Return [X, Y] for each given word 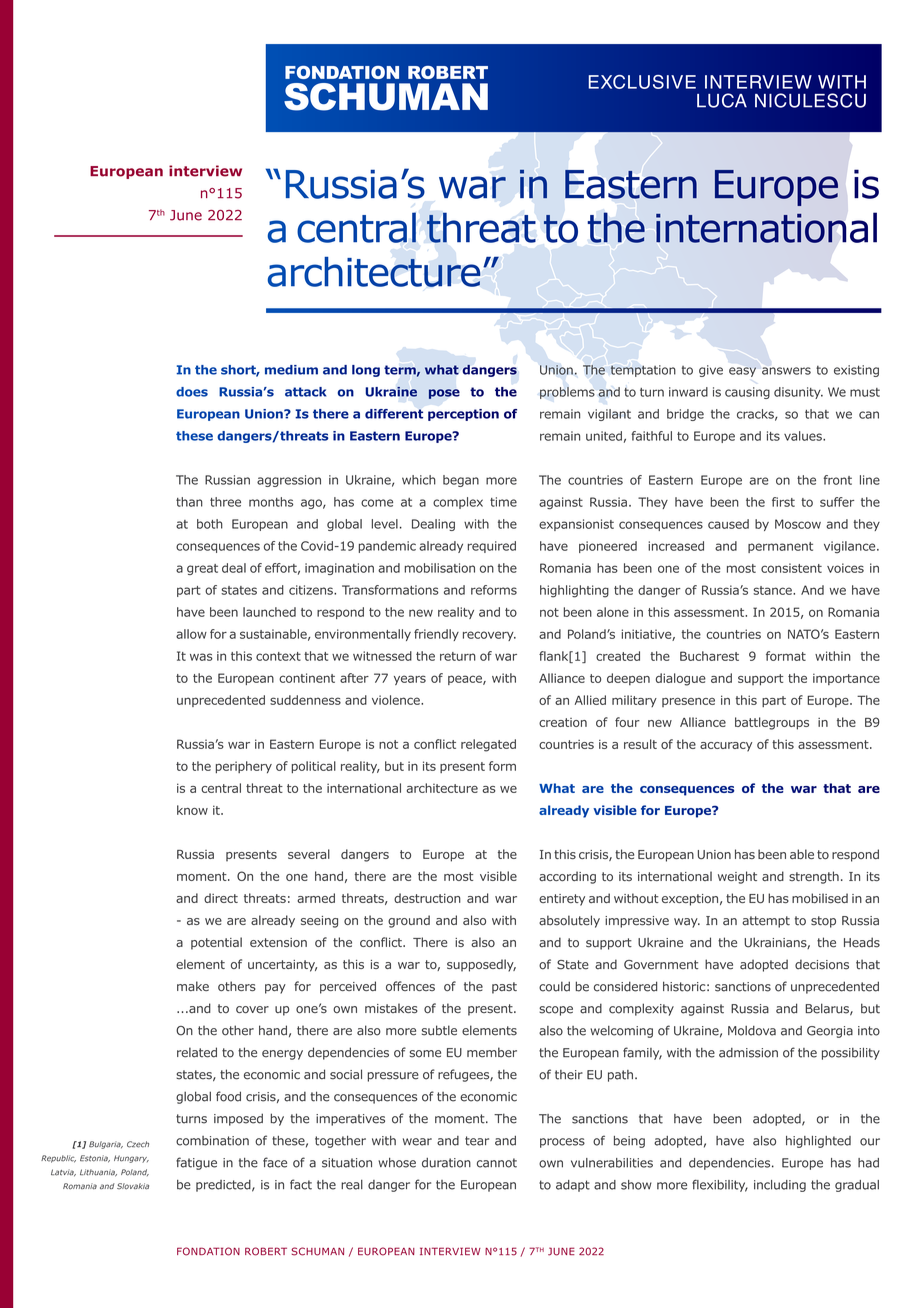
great [202, 569]
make [193, 986]
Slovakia [133, 1186]
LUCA [722, 100]
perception [463, 415]
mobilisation [439, 568]
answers [786, 371]
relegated [488, 745]
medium [291, 370]
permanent [780, 547]
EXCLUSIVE [642, 82]
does [192, 392]
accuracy [726, 747]
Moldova [752, 1031]
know [192, 810]
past [504, 988]
